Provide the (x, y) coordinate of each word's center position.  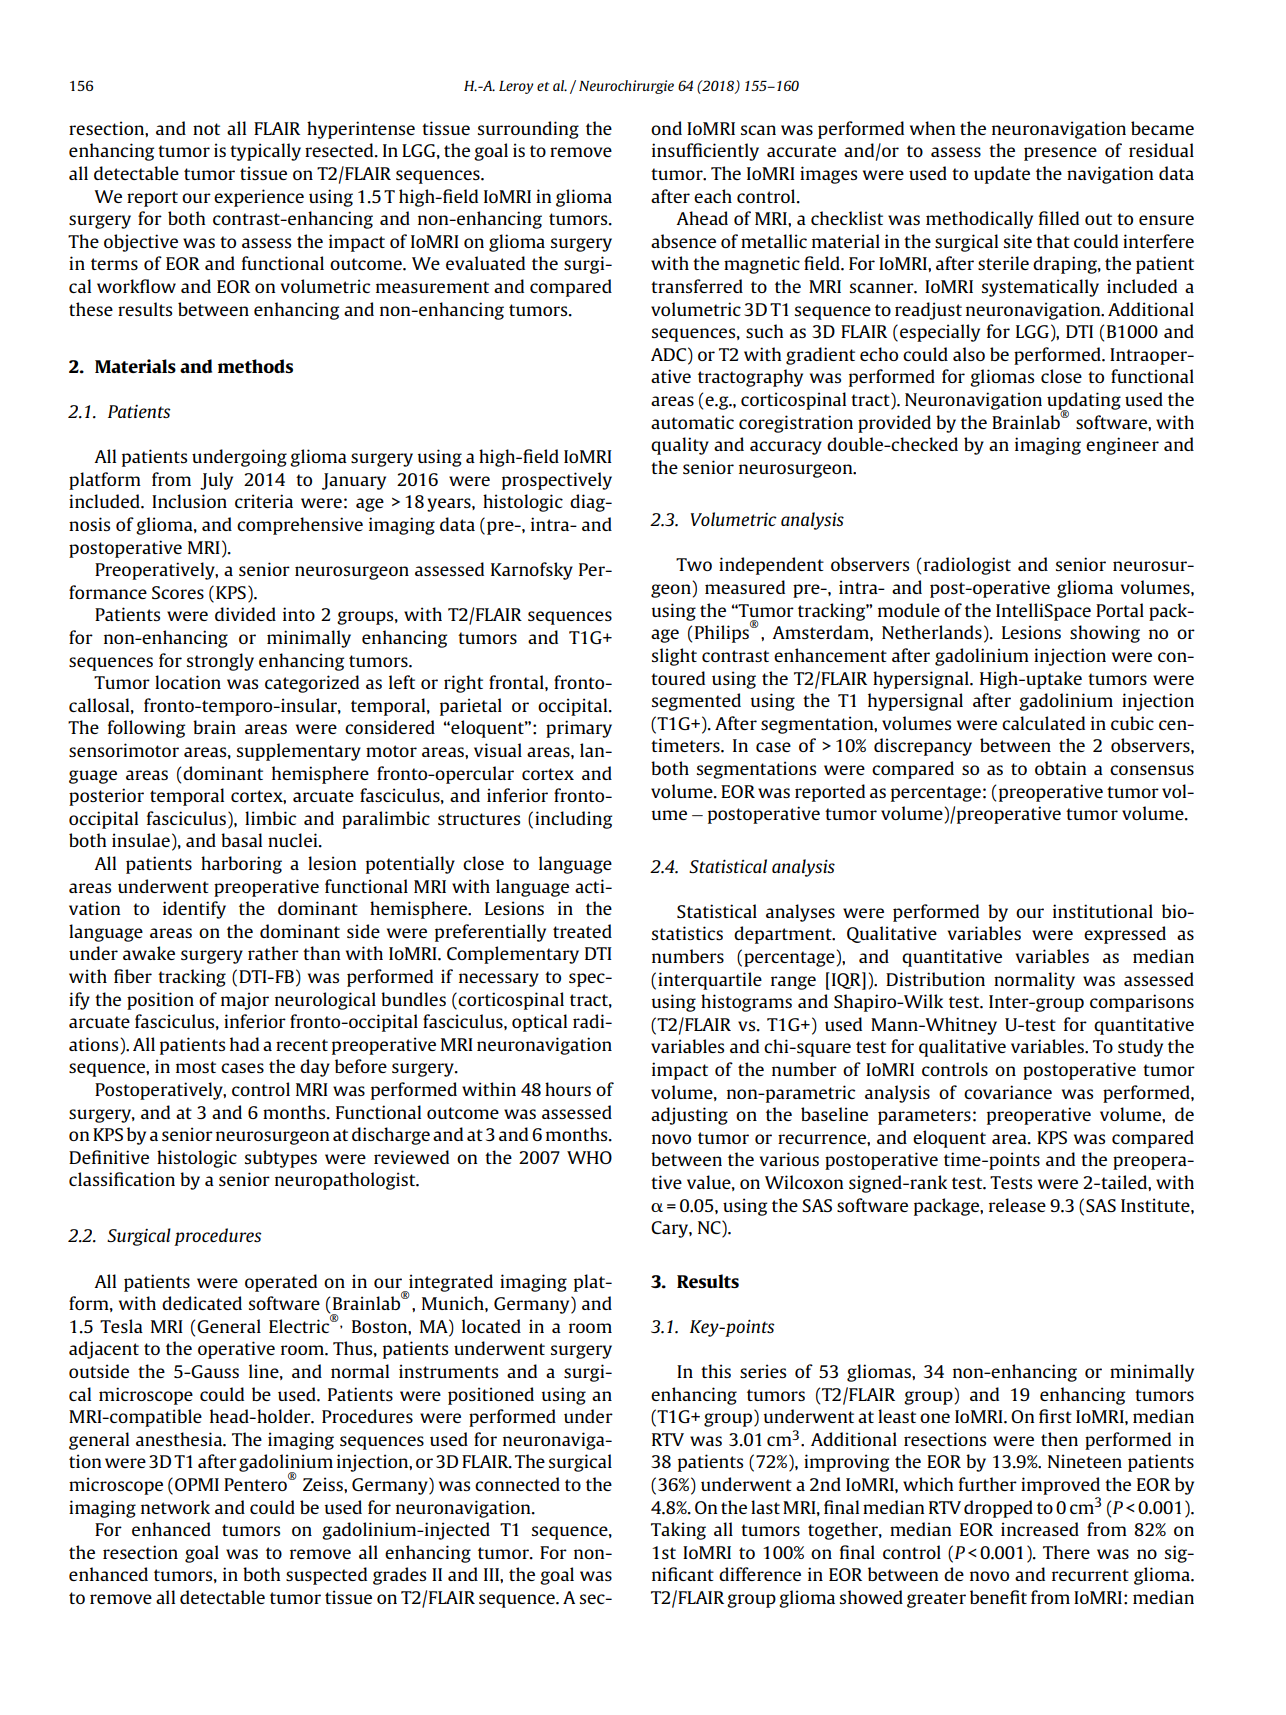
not (206, 129)
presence (1060, 154)
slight (674, 657)
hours (568, 1089)
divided (245, 614)
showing (1105, 634)
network (175, 1507)
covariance (1008, 1092)
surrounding (528, 130)
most (196, 1067)
